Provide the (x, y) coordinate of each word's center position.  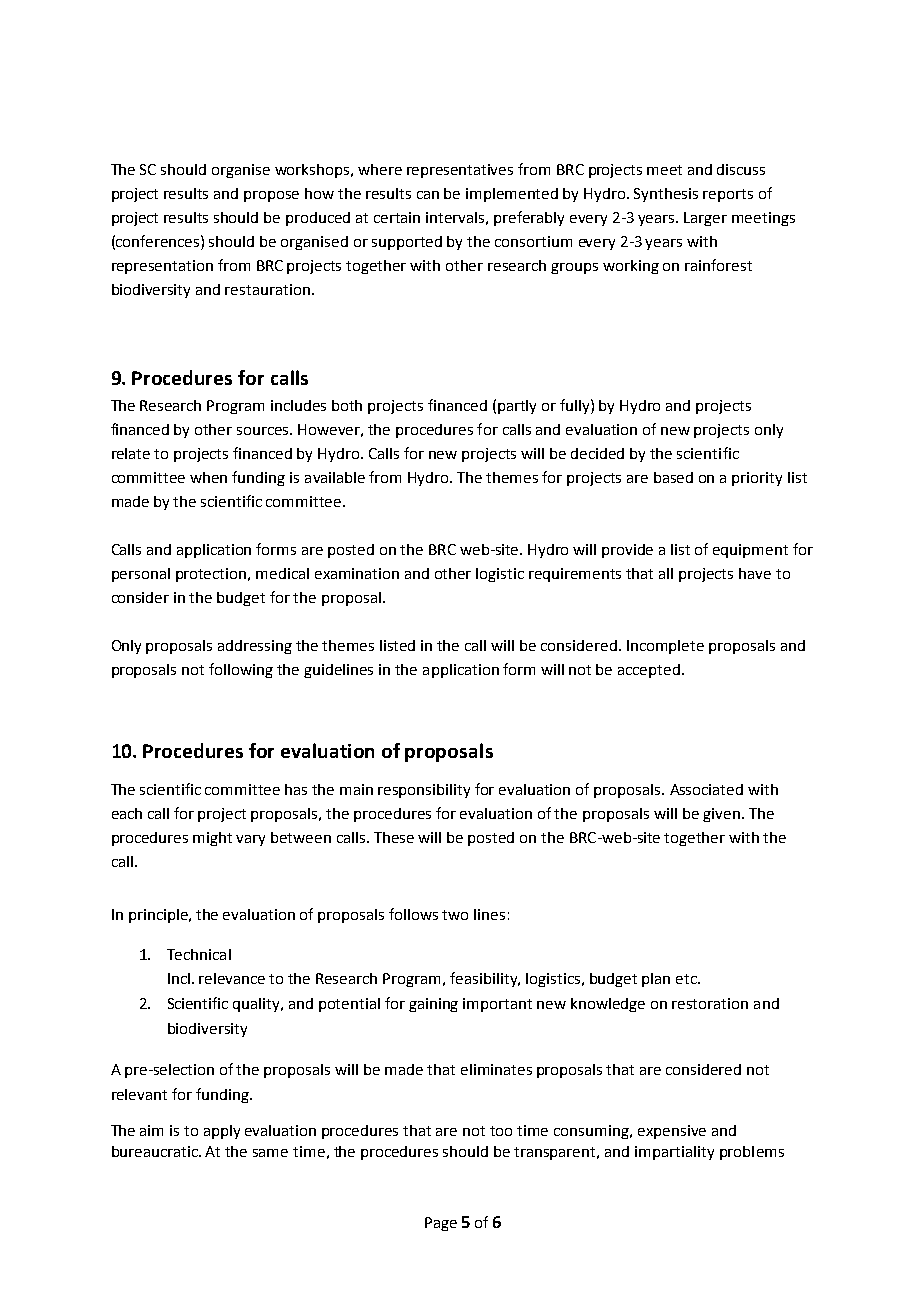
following (241, 670)
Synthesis (666, 195)
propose (271, 196)
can (428, 195)
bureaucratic (156, 1151)
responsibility (424, 791)
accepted (649, 671)
